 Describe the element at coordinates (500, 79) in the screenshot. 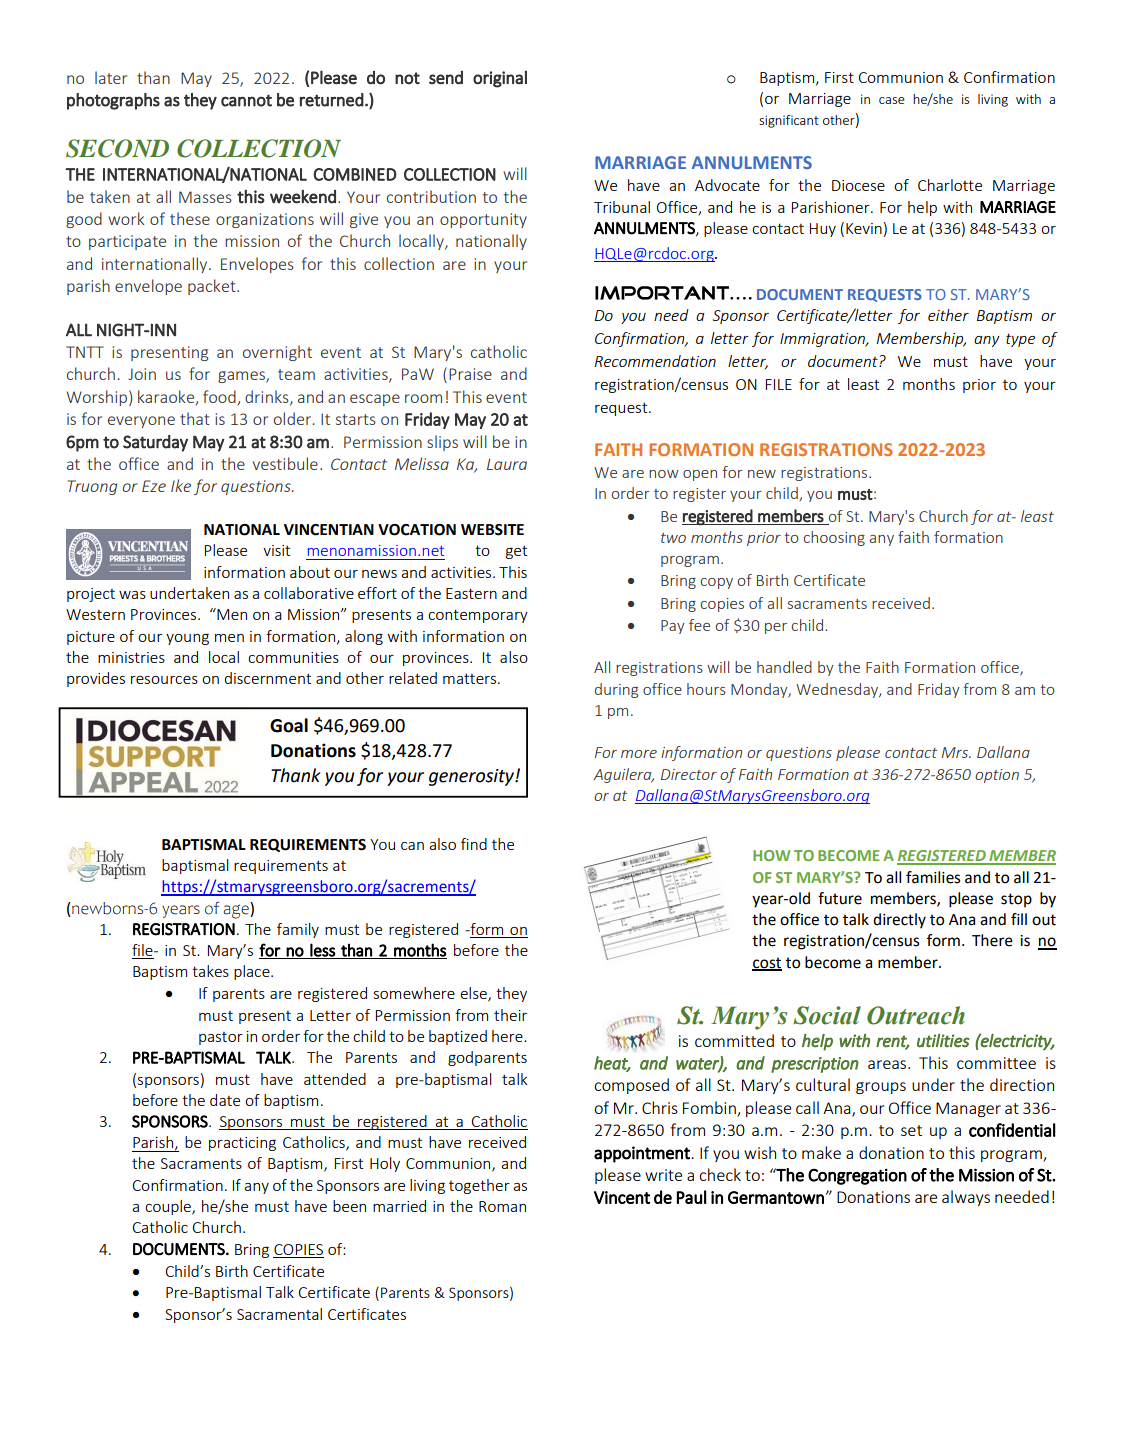

I see `original` at that location.
